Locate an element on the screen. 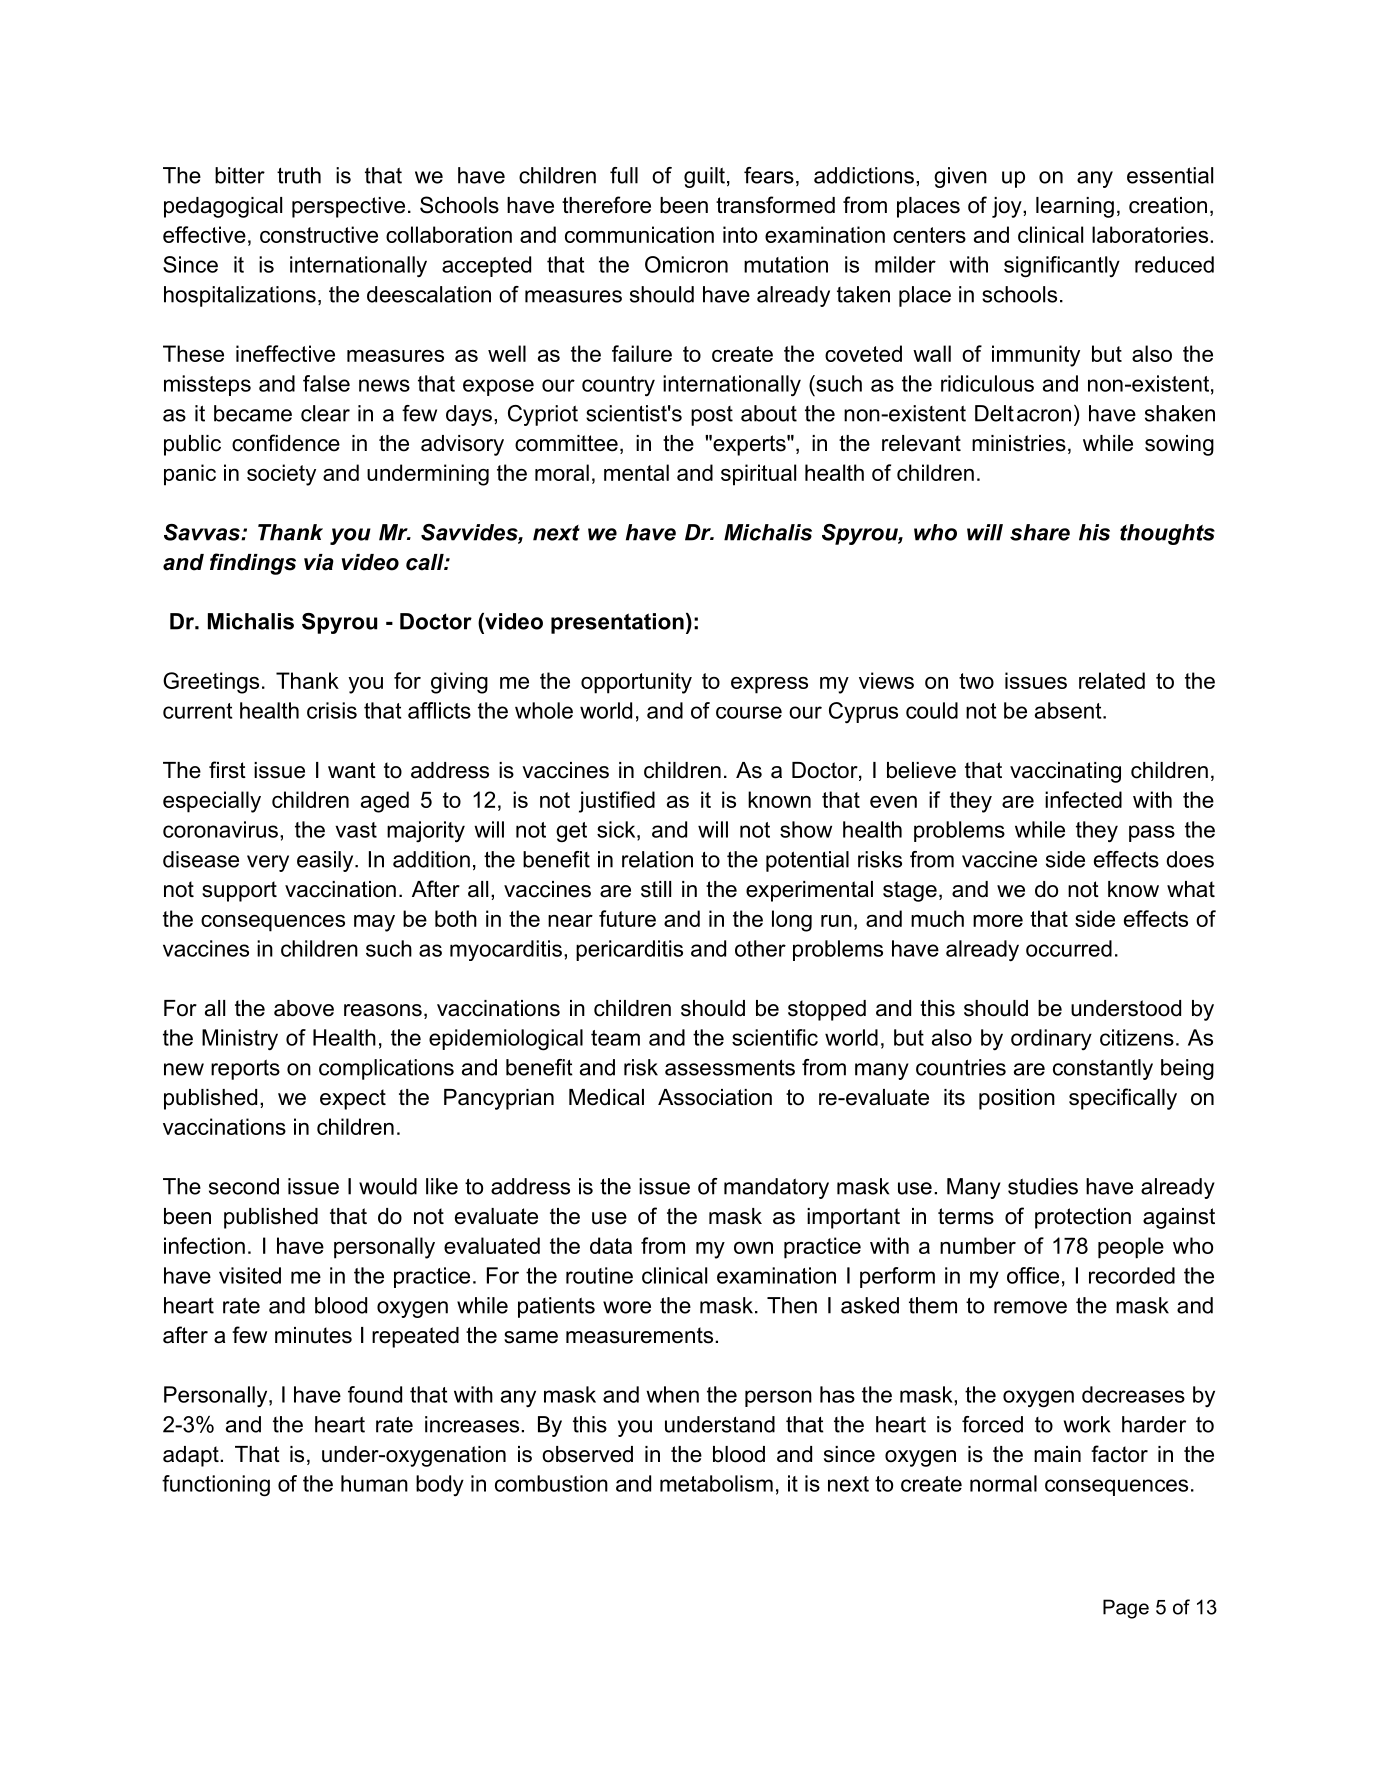  metabolism is located at coordinates (716, 1483).
